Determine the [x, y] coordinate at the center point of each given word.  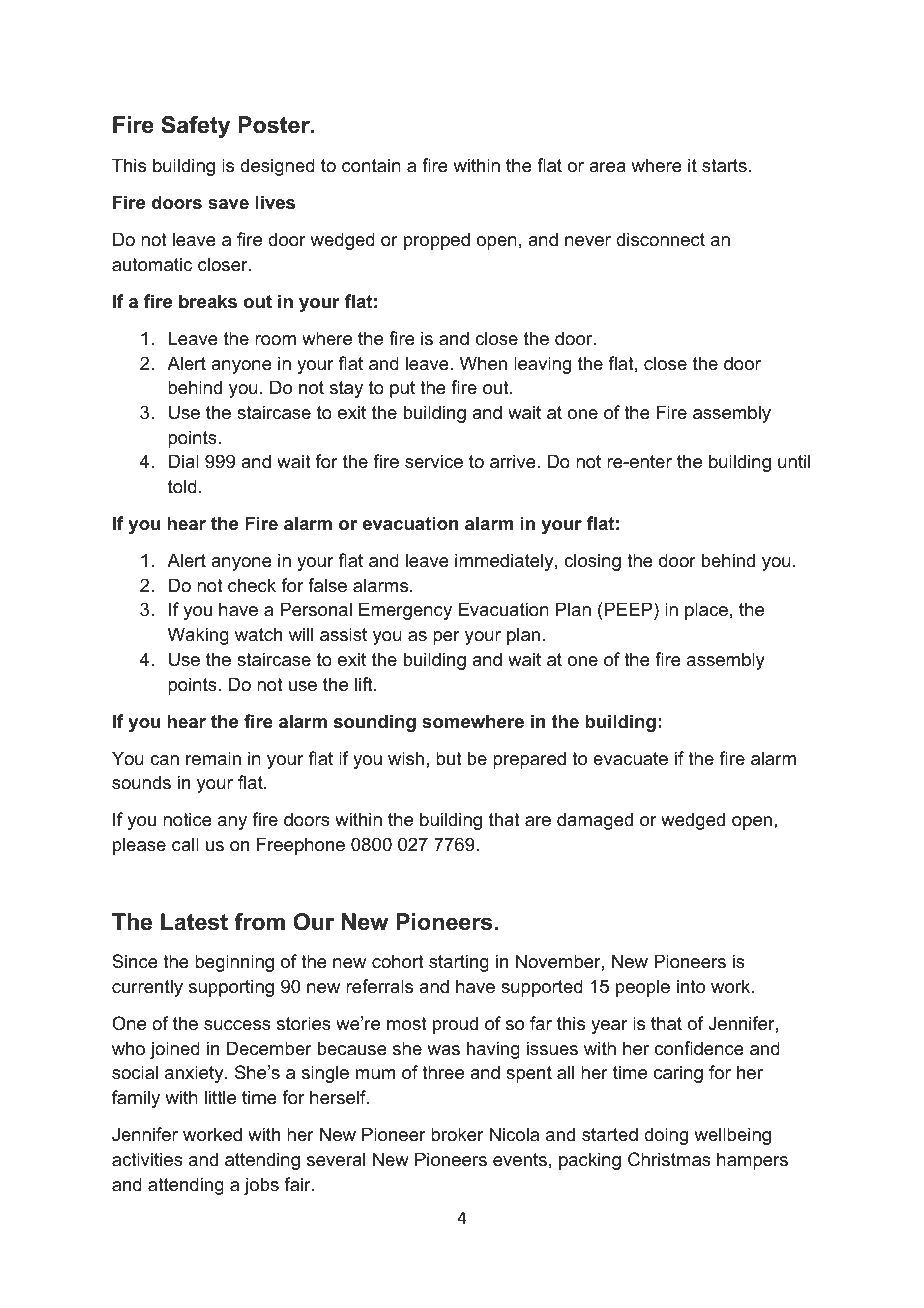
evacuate [630, 759]
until [794, 461]
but [449, 758]
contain [371, 165]
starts [724, 166]
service [434, 461]
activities [147, 1159]
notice [187, 819]
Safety [195, 127]
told [182, 486]
